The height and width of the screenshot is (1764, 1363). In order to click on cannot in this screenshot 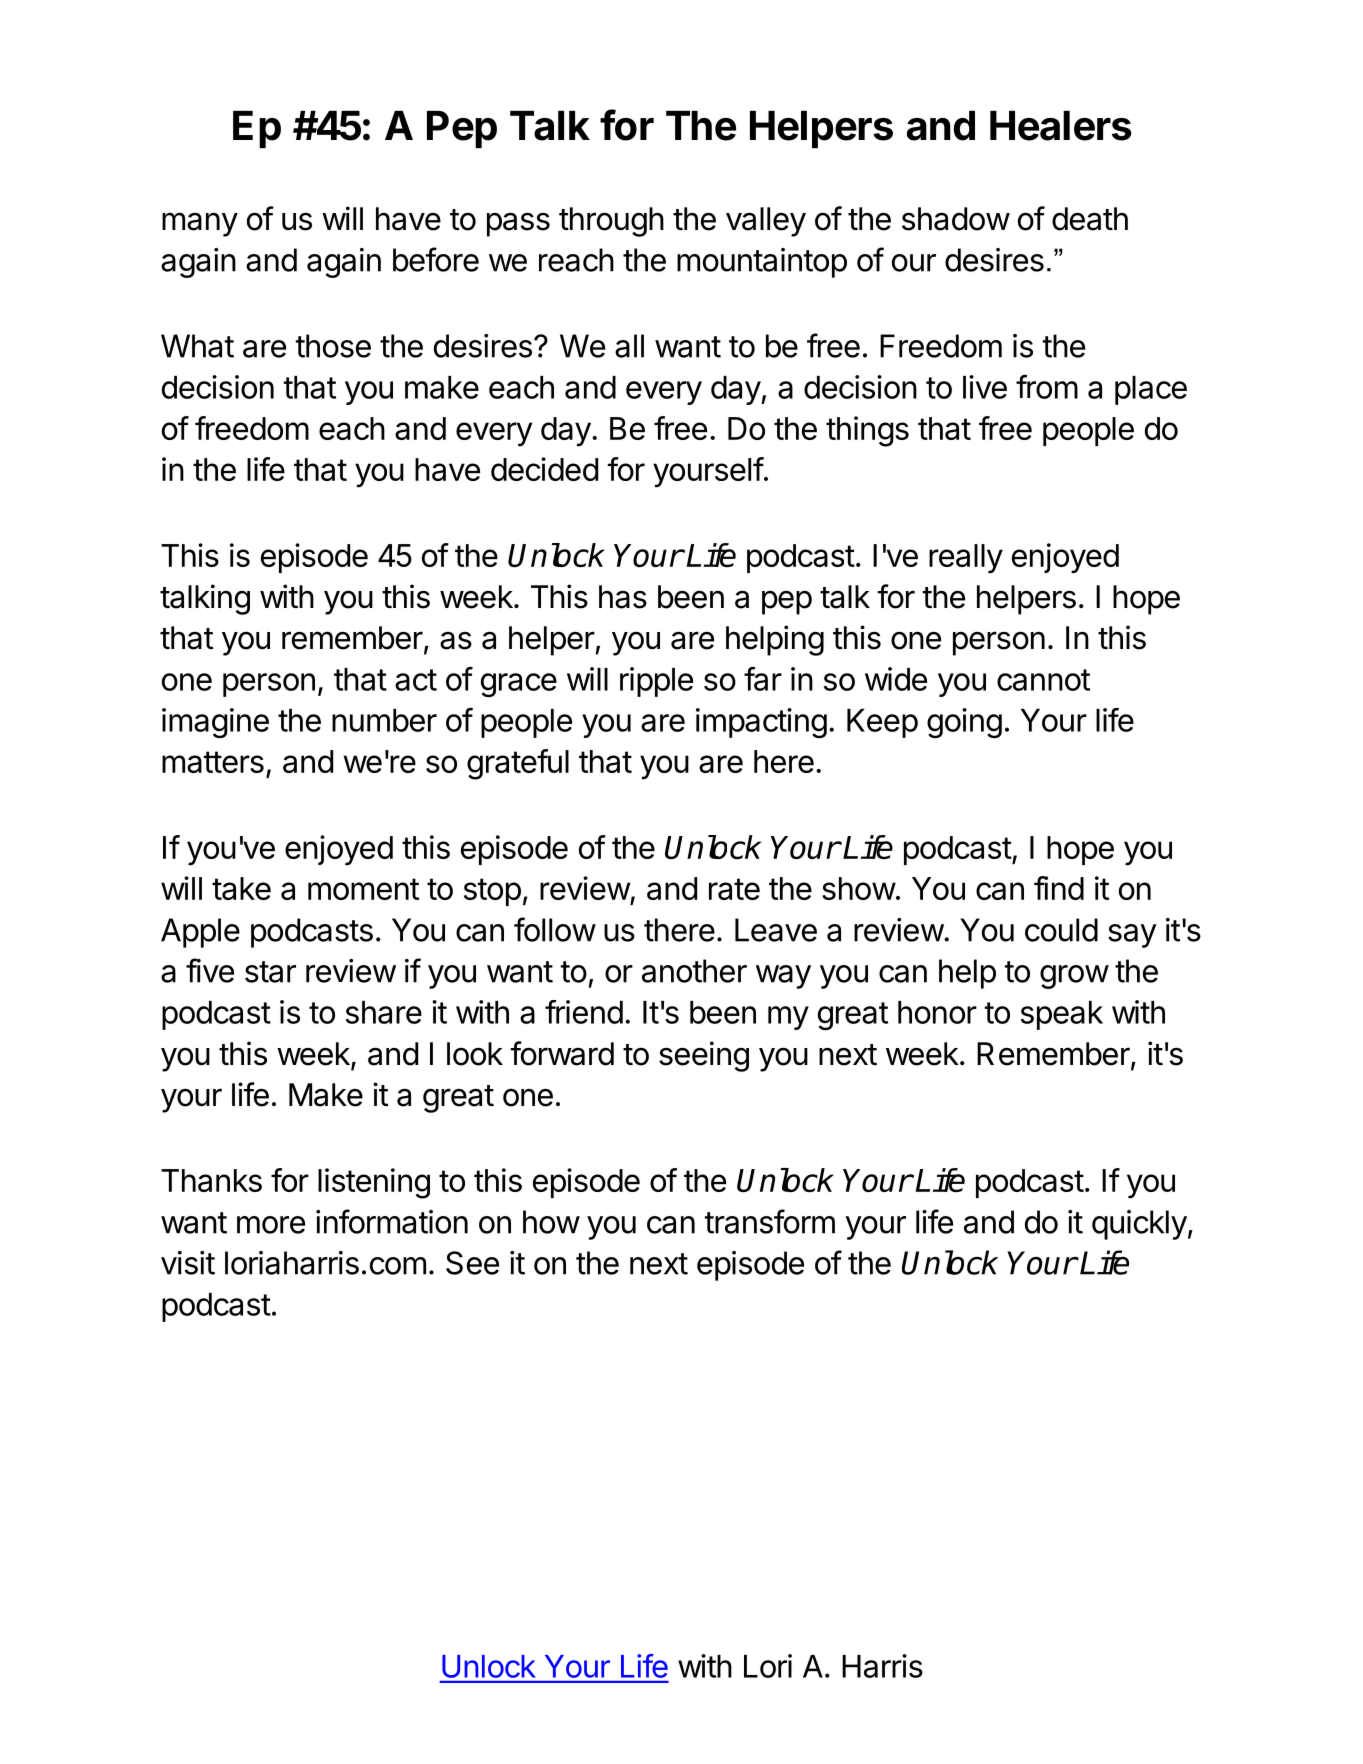, I will do `click(1043, 680)`.
